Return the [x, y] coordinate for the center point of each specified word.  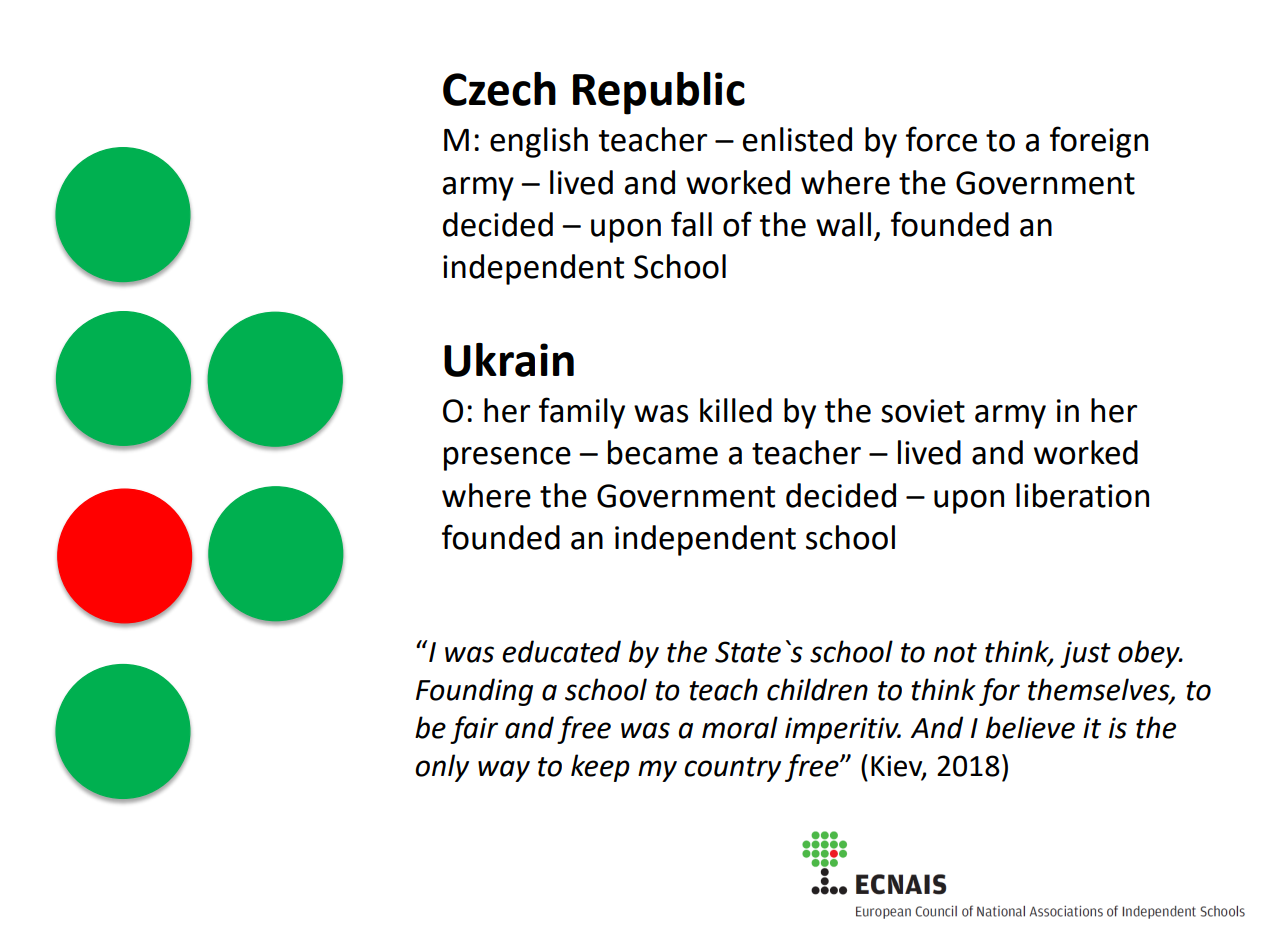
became [663, 452]
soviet [923, 411]
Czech [499, 89]
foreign [1099, 142]
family [582, 413]
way [504, 771]
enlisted [797, 139]
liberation [1082, 495]
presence [507, 459]
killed [736, 410]
